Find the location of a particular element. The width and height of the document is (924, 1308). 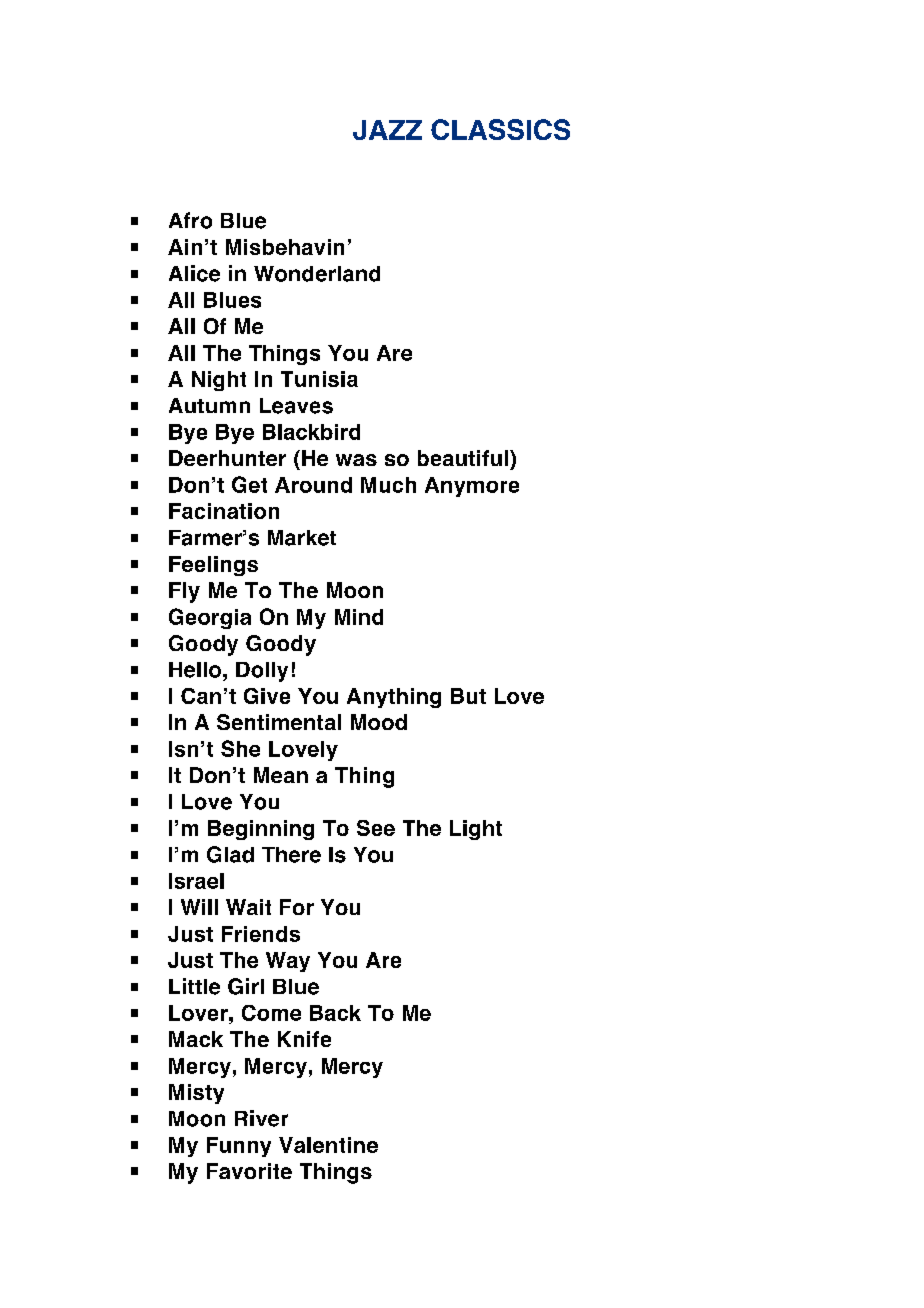

Valentine is located at coordinates (328, 1145).
